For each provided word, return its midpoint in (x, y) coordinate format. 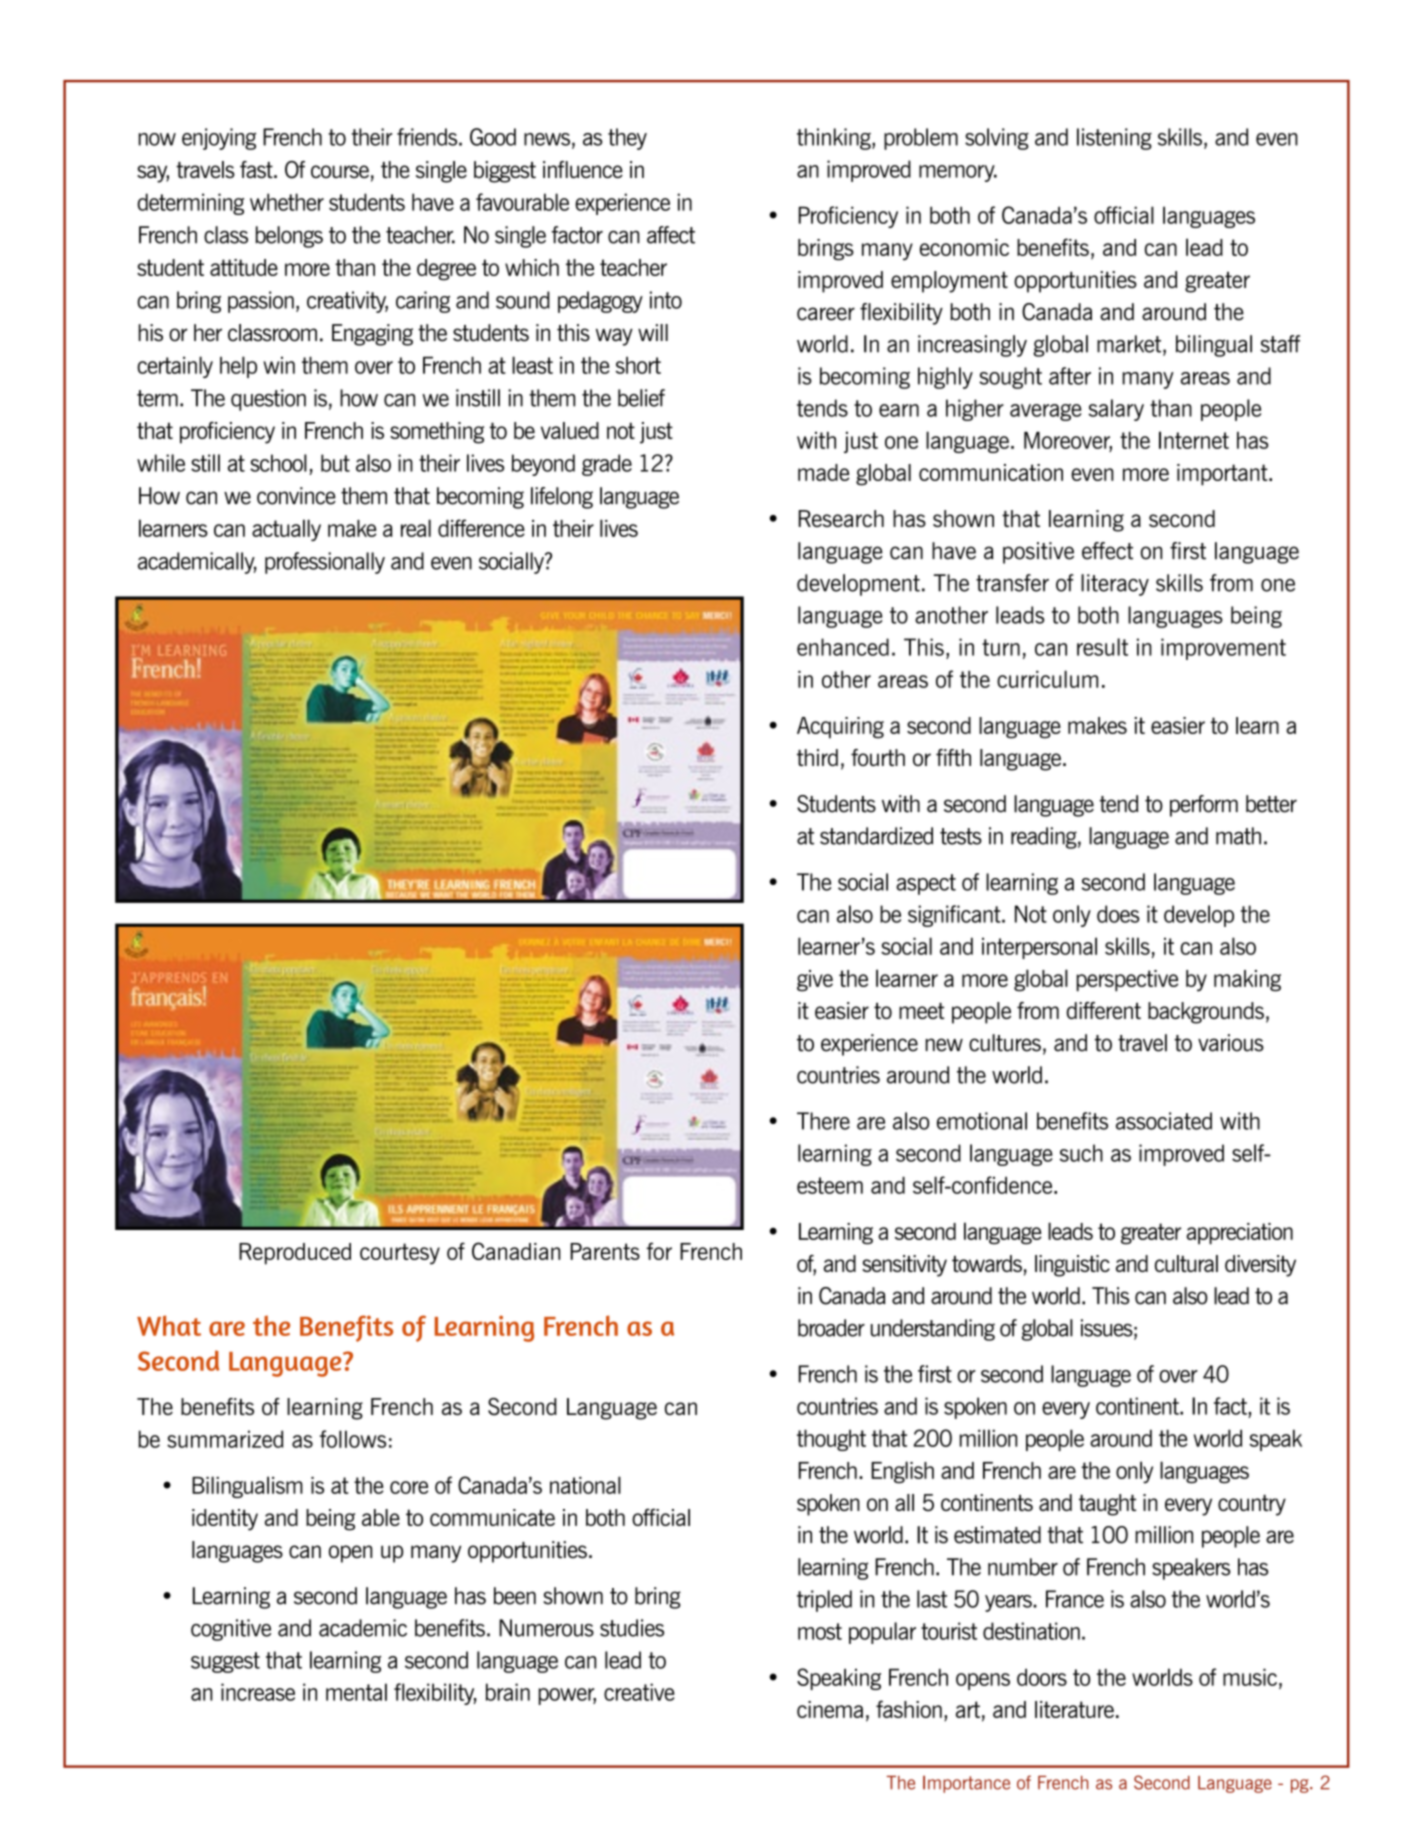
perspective (1127, 981)
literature (1074, 1709)
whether (287, 202)
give (815, 981)
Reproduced (295, 1254)
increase (258, 1692)
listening (1114, 139)
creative (639, 1692)
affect (671, 235)
